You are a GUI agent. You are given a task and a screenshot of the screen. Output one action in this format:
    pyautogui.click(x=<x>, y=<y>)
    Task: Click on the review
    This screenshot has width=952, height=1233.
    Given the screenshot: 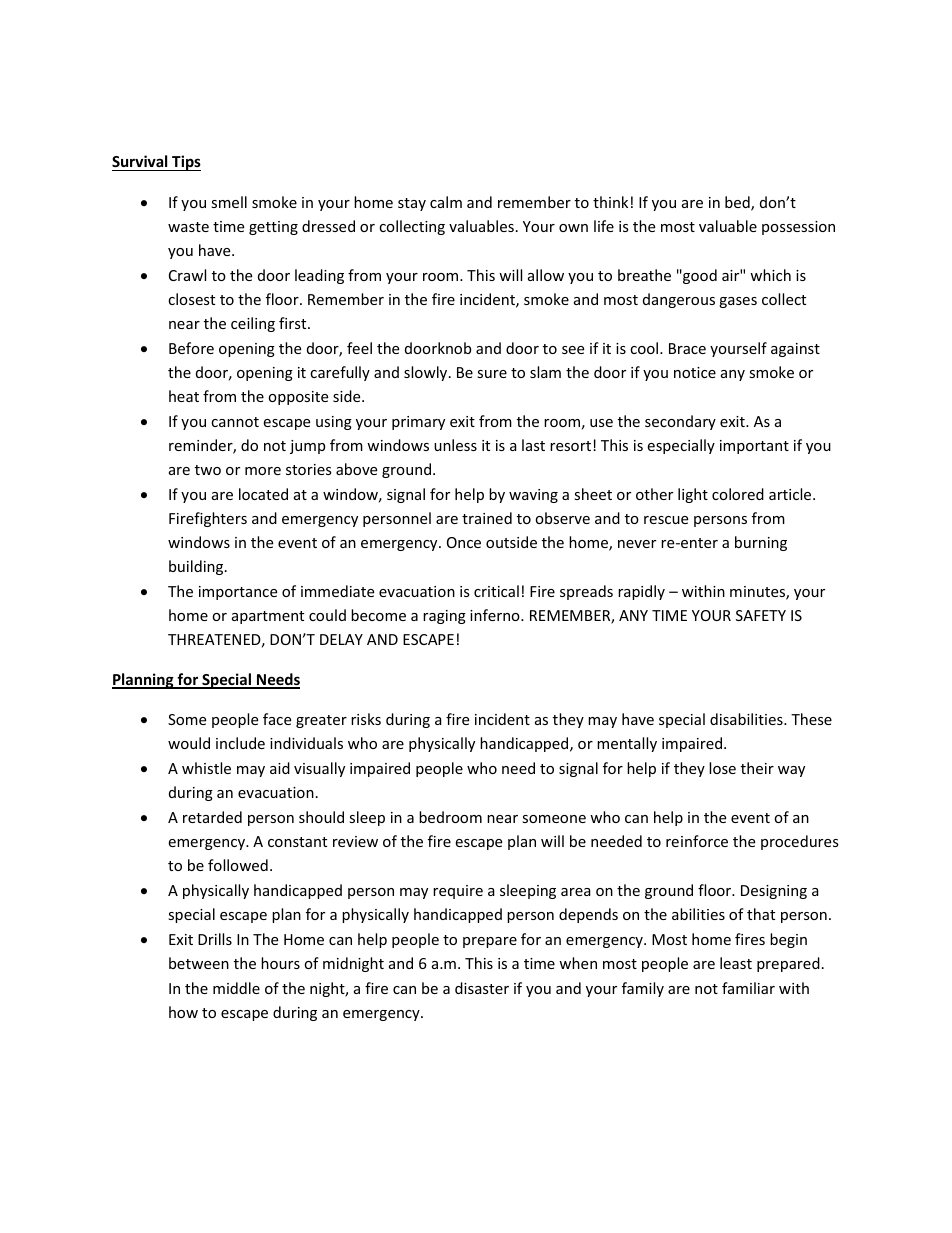 What is the action you would take?
    pyautogui.click(x=355, y=841)
